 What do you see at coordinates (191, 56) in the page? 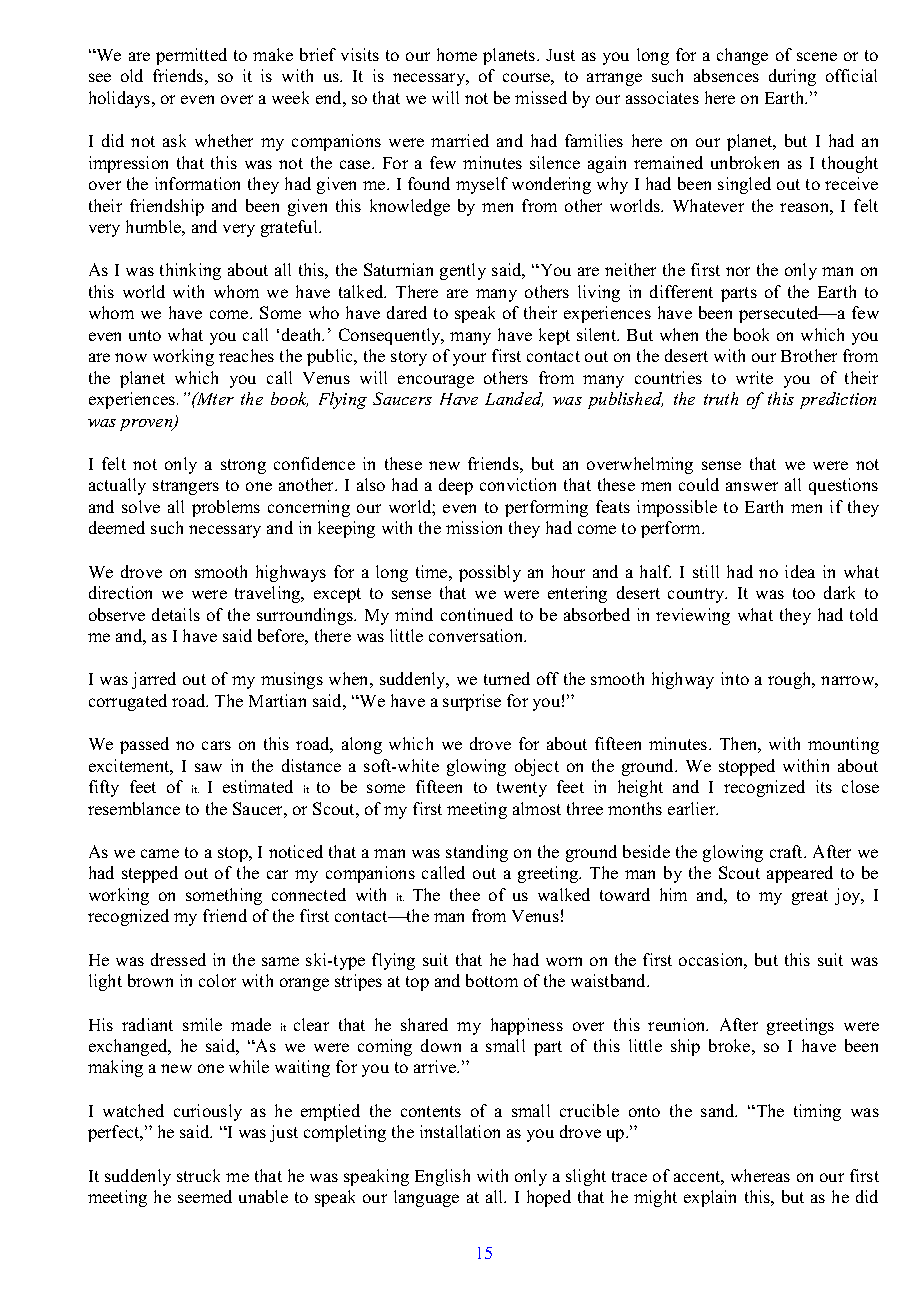
I see `permitted` at bounding box center [191, 56].
